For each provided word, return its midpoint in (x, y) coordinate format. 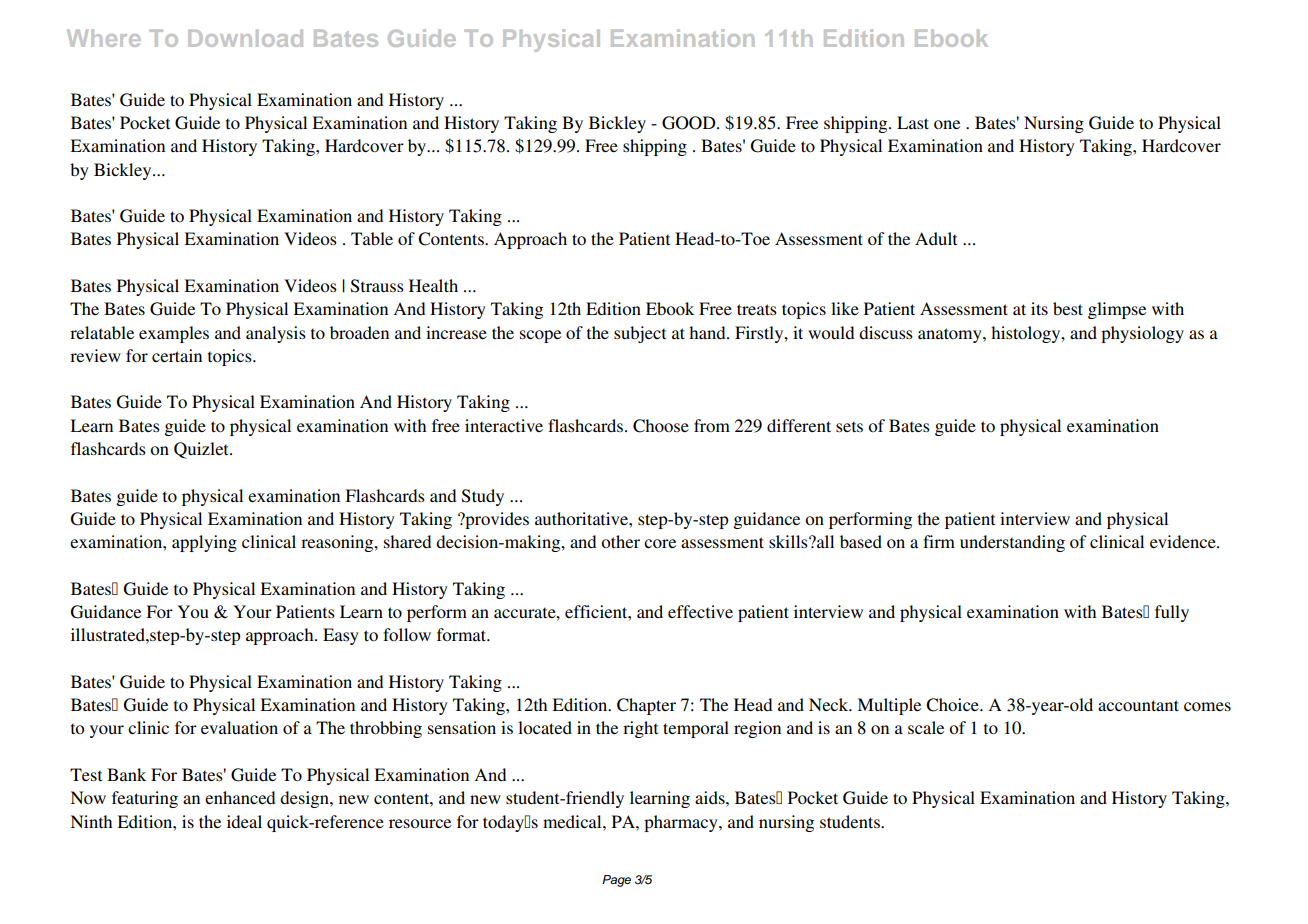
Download (245, 38)
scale (926, 727)
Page (616, 881)
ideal (244, 821)
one (947, 124)
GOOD (690, 123)
